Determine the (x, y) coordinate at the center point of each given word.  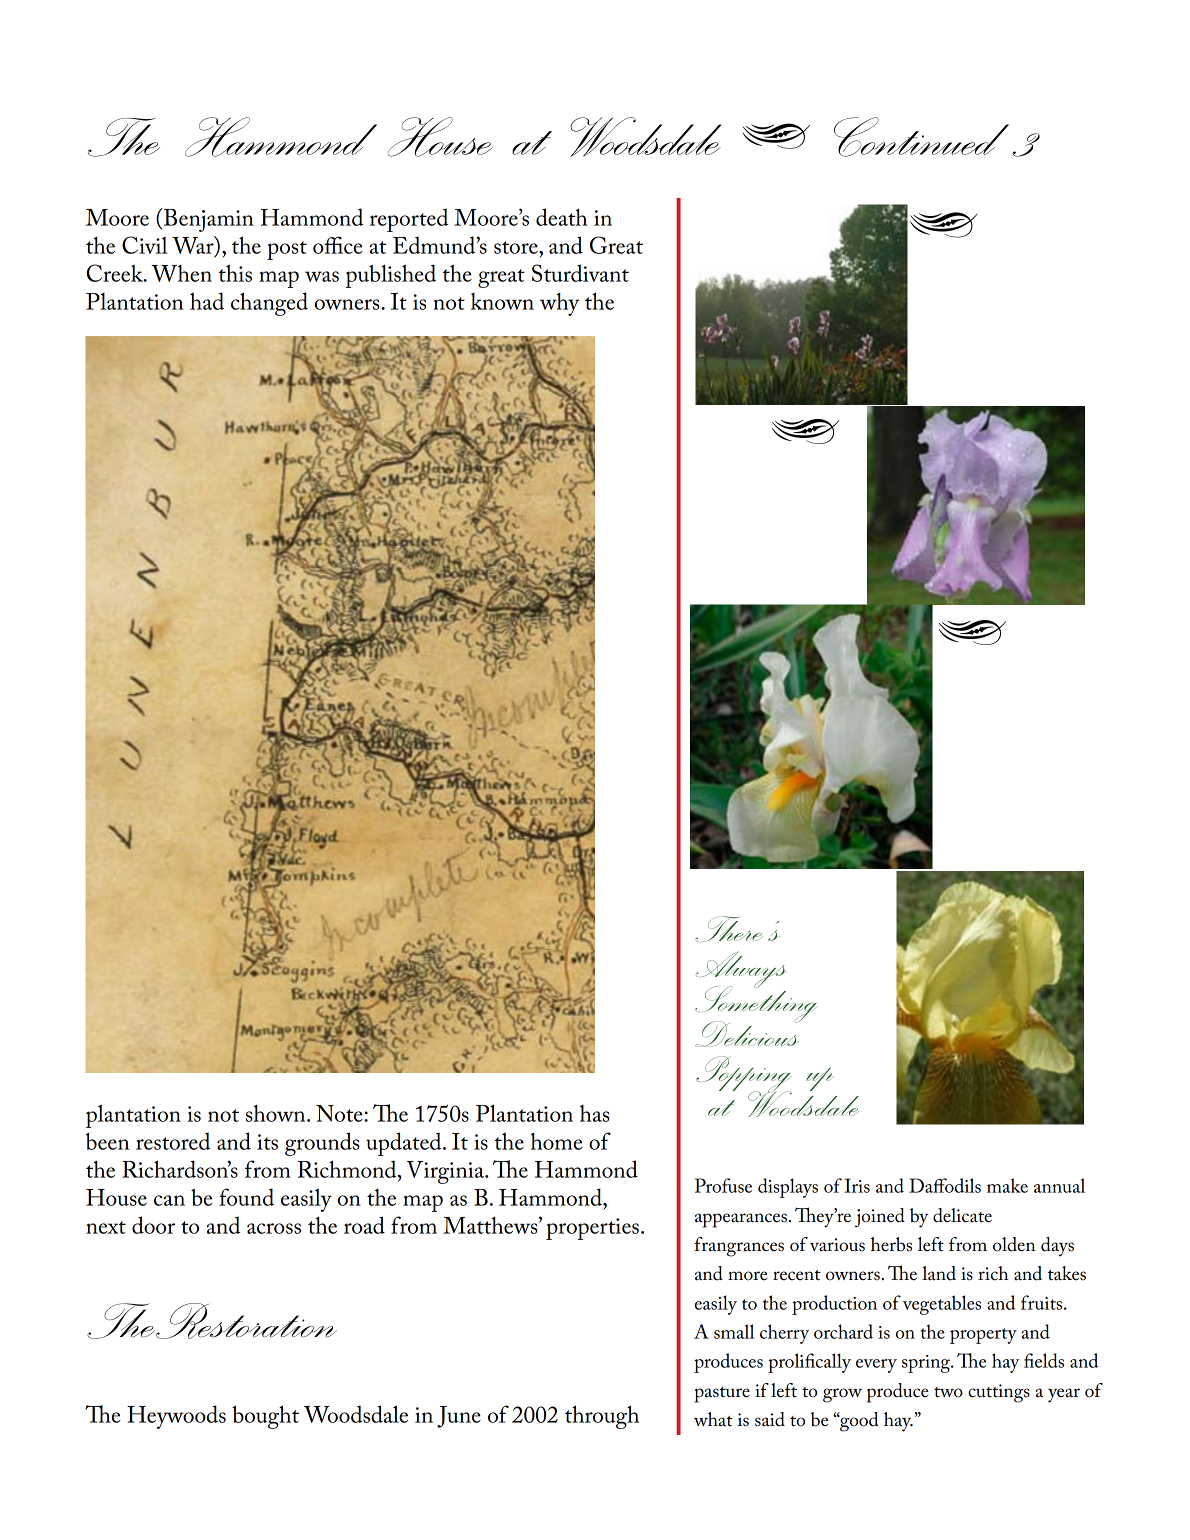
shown (277, 1113)
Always (741, 971)
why (559, 304)
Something (756, 1004)
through (602, 1417)
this (235, 273)
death (561, 217)
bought (265, 1417)
